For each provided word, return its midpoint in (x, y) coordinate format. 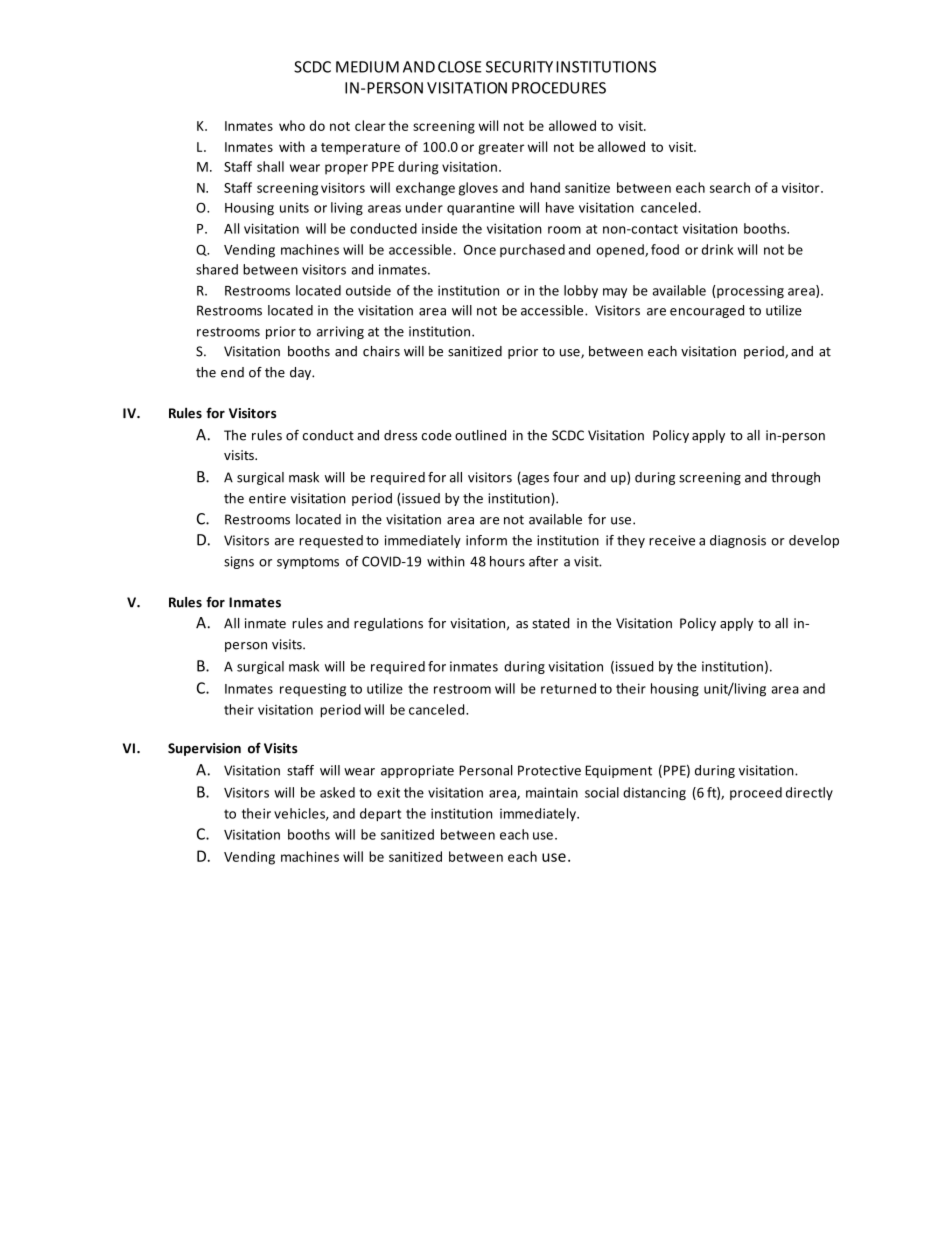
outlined (480, 435)
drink (717, 249)
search (730, 187)
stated (550, 623)
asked (337, 792)
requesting (313, 690)
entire (267, 498)
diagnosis (738, 541)
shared (217, 269)
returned (568, 688)
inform (486, 540)
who (292, 125)
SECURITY (519, 67)
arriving (340, 332)
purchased (532, 250)
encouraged (707, 311)
